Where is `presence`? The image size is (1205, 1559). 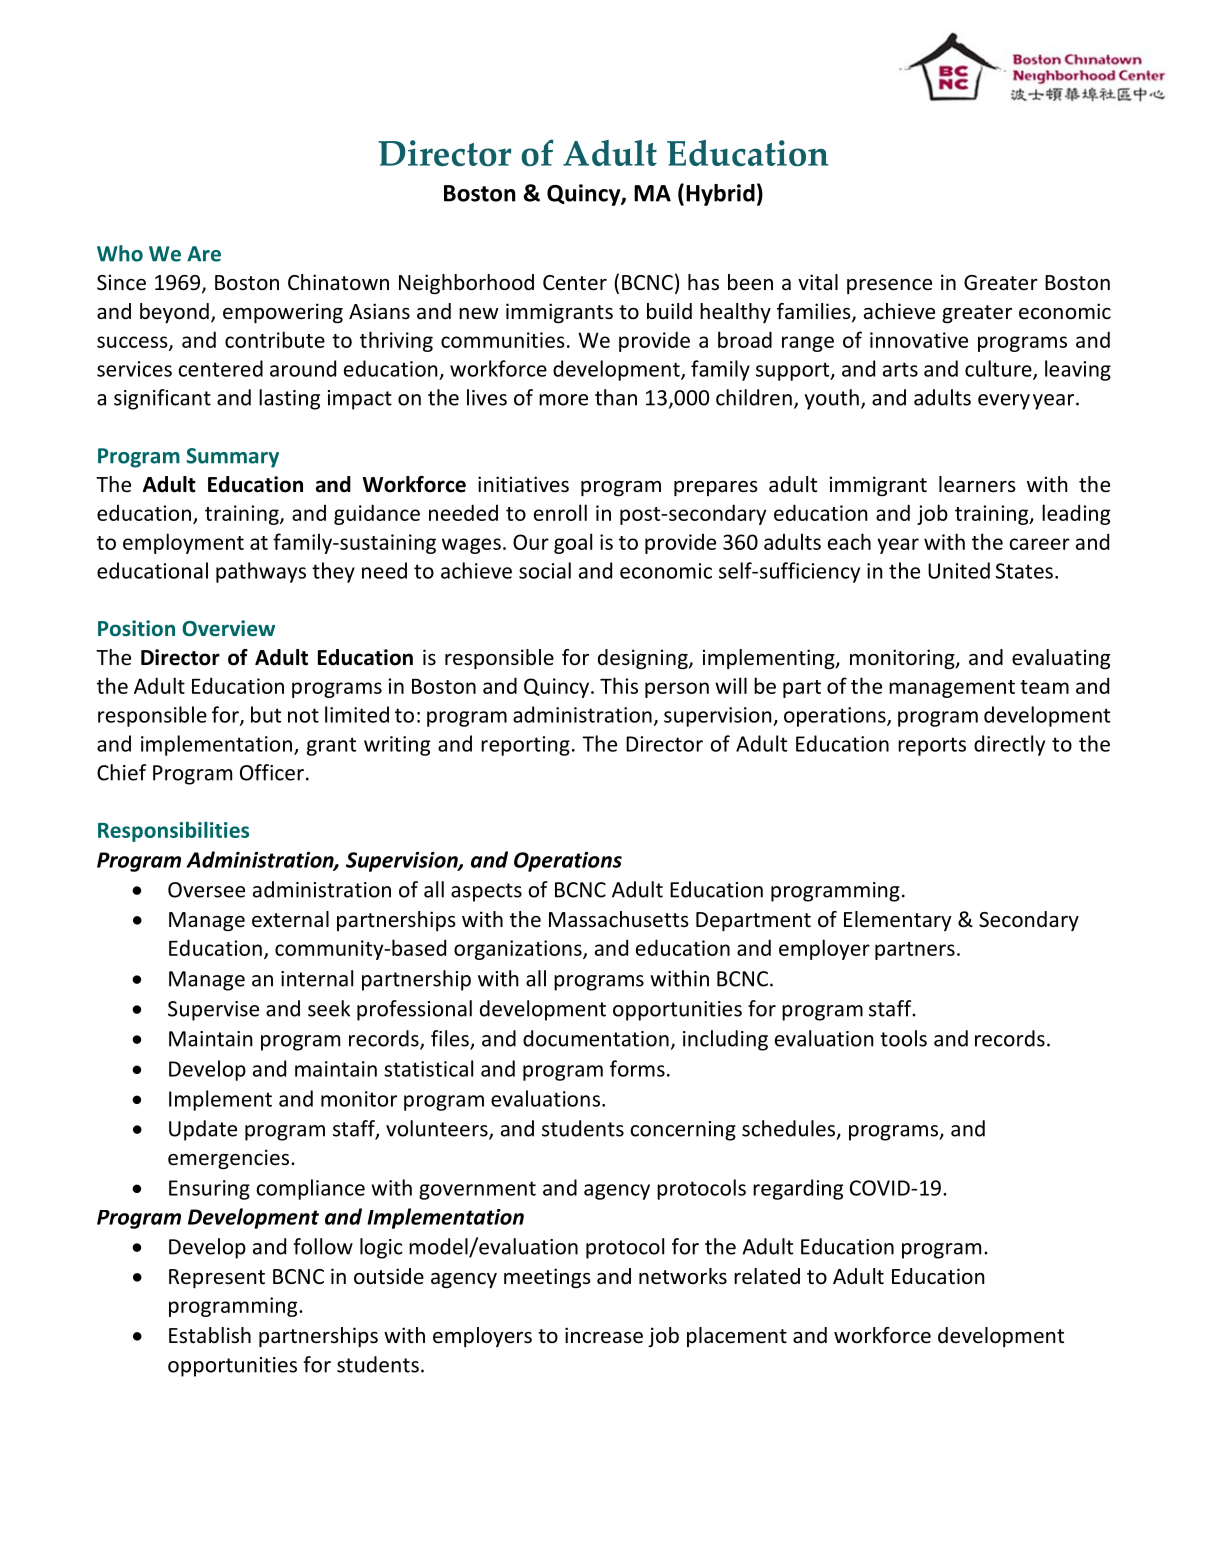 presence is located at coordinates (889, 286).
